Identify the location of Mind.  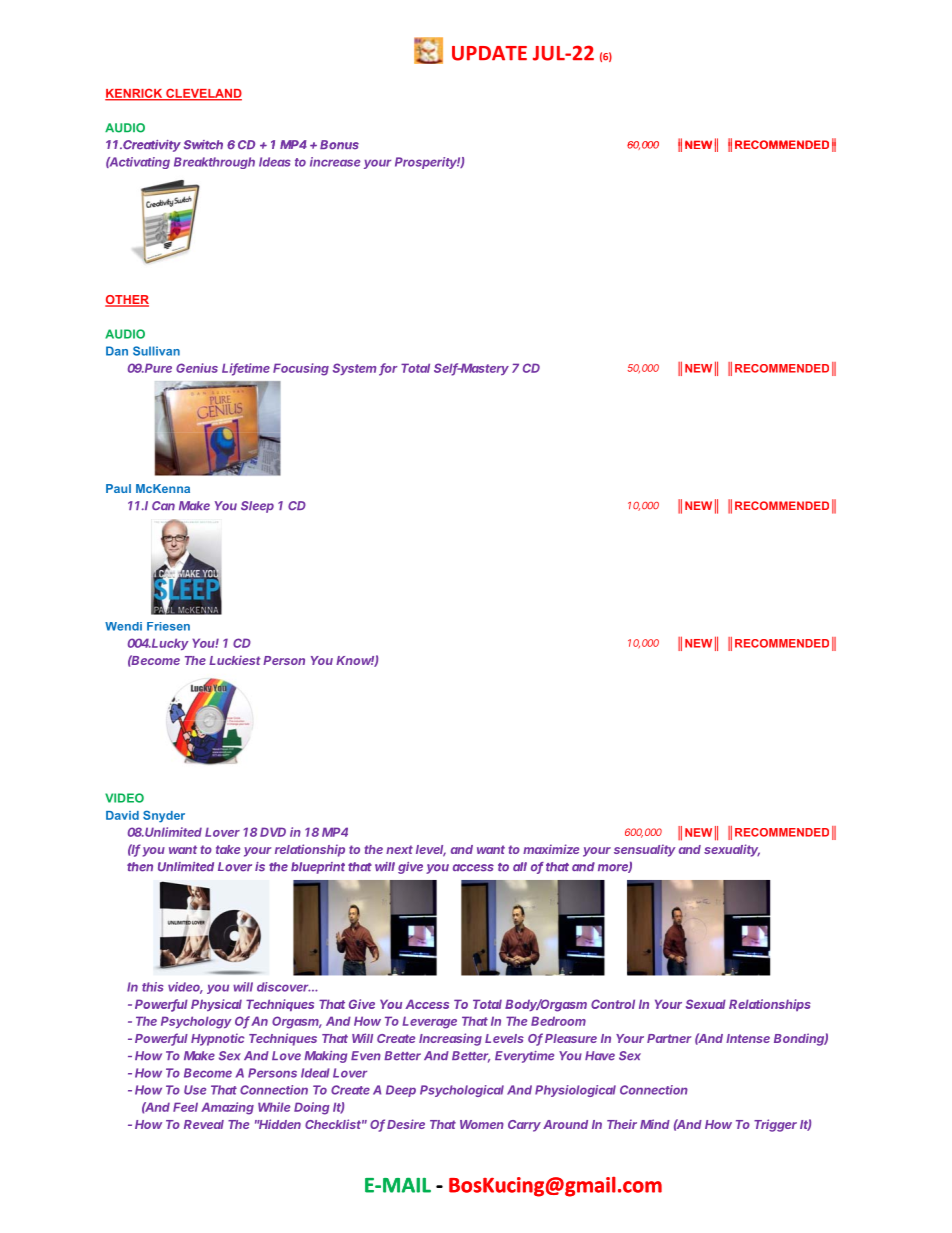
(655, 1124).
